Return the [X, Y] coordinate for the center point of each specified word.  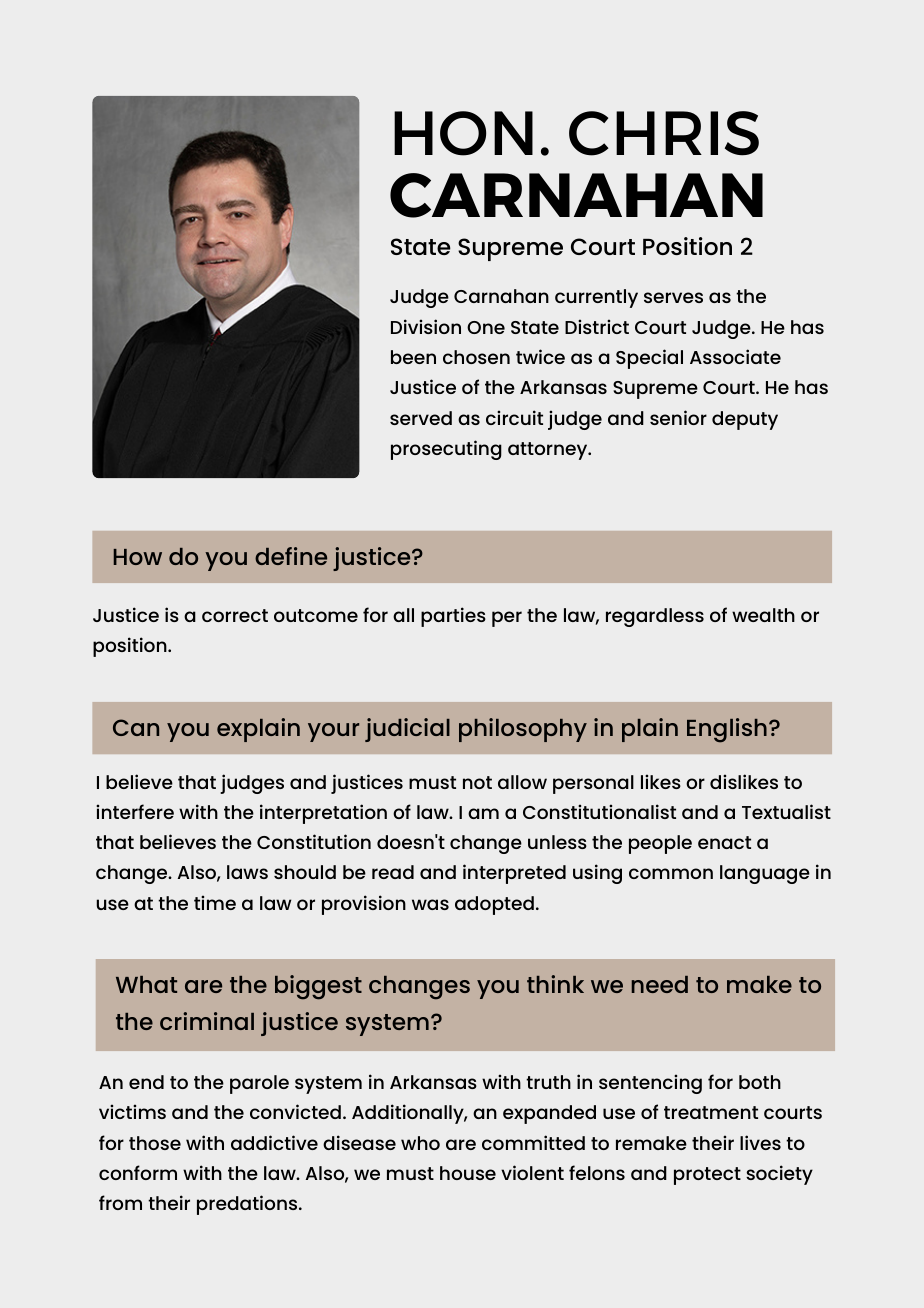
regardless [655, 617]
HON [463, 133]
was [430, 904]
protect [707, 1176]
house [468, 1173]
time [215, 902]
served [421, 418]
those [155, 1143]
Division [426, 326]
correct [235, 615]
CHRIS [664, 133]
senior [678, 417]
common [671, 873]
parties [453, 617]
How [138, 557]
